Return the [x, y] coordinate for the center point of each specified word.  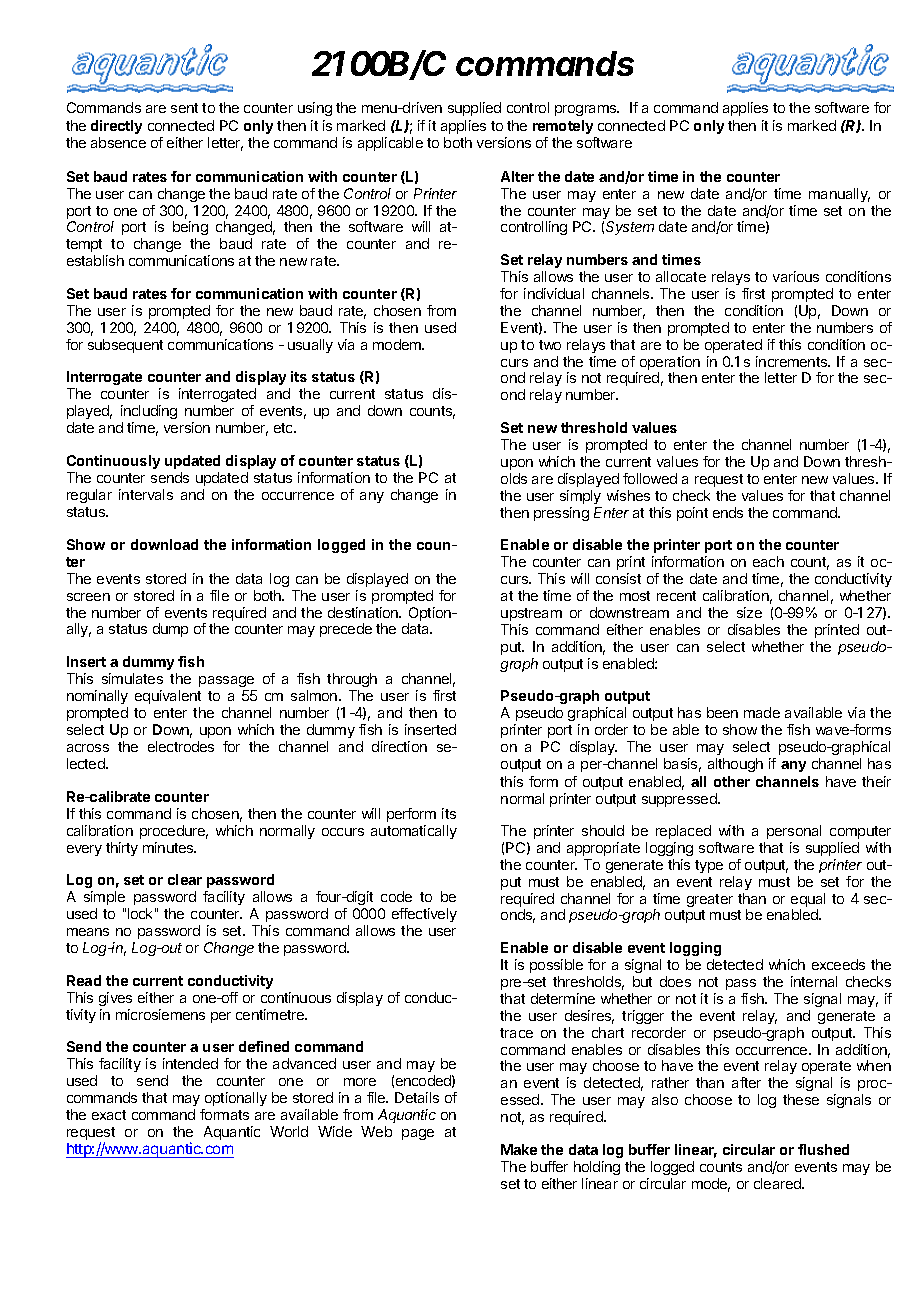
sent [184, 108]
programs [587, 110]
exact [109, 1115]
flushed [823, 1149]
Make [519, 1149]
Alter [517, 176]
